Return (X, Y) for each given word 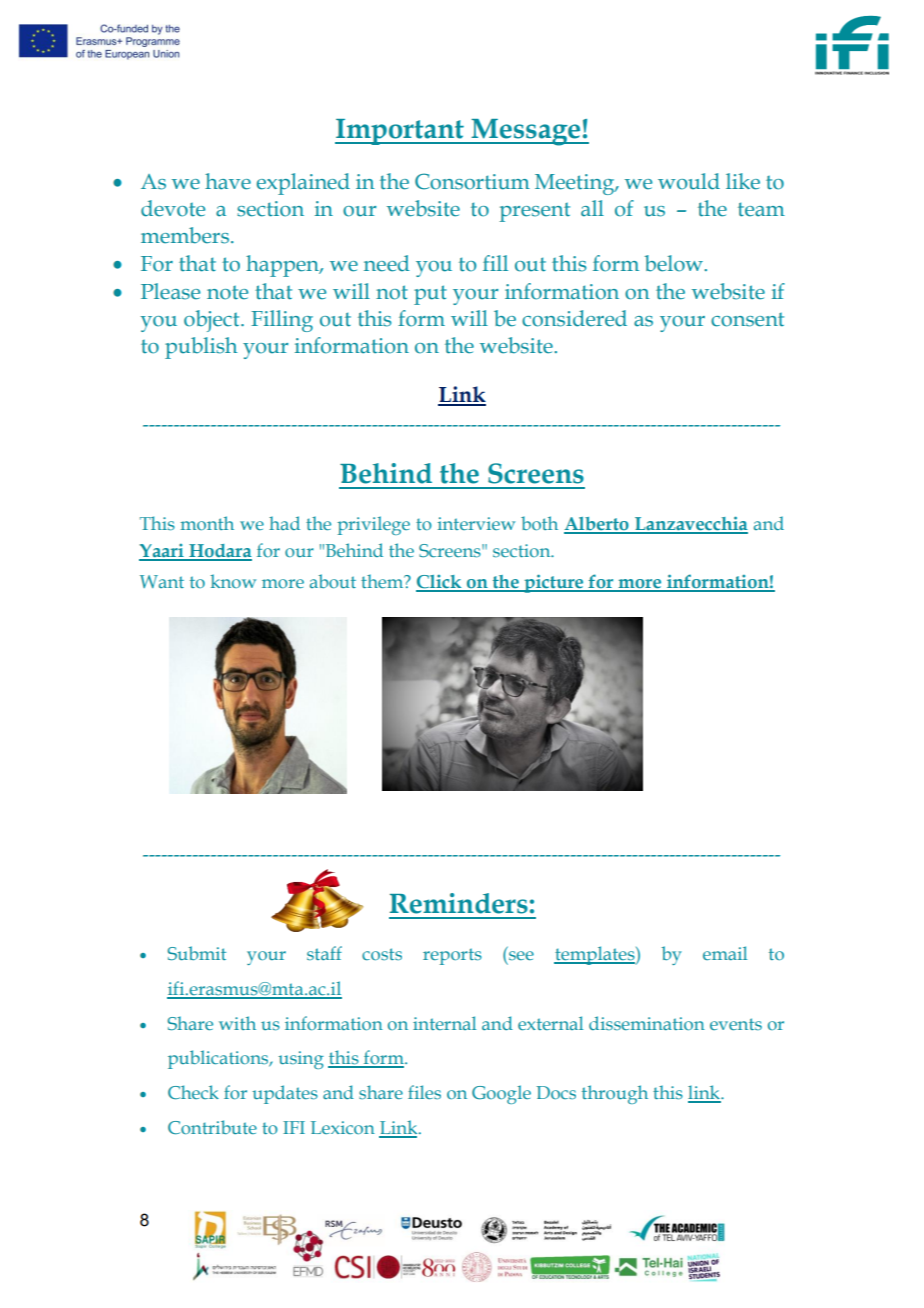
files (424, 1092)
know (233, 581)
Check (193, 1092)
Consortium (472, 181)
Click (440, 583)
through (615, 1094)
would (689, 181)
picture (554, 583)
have (228, 181)
